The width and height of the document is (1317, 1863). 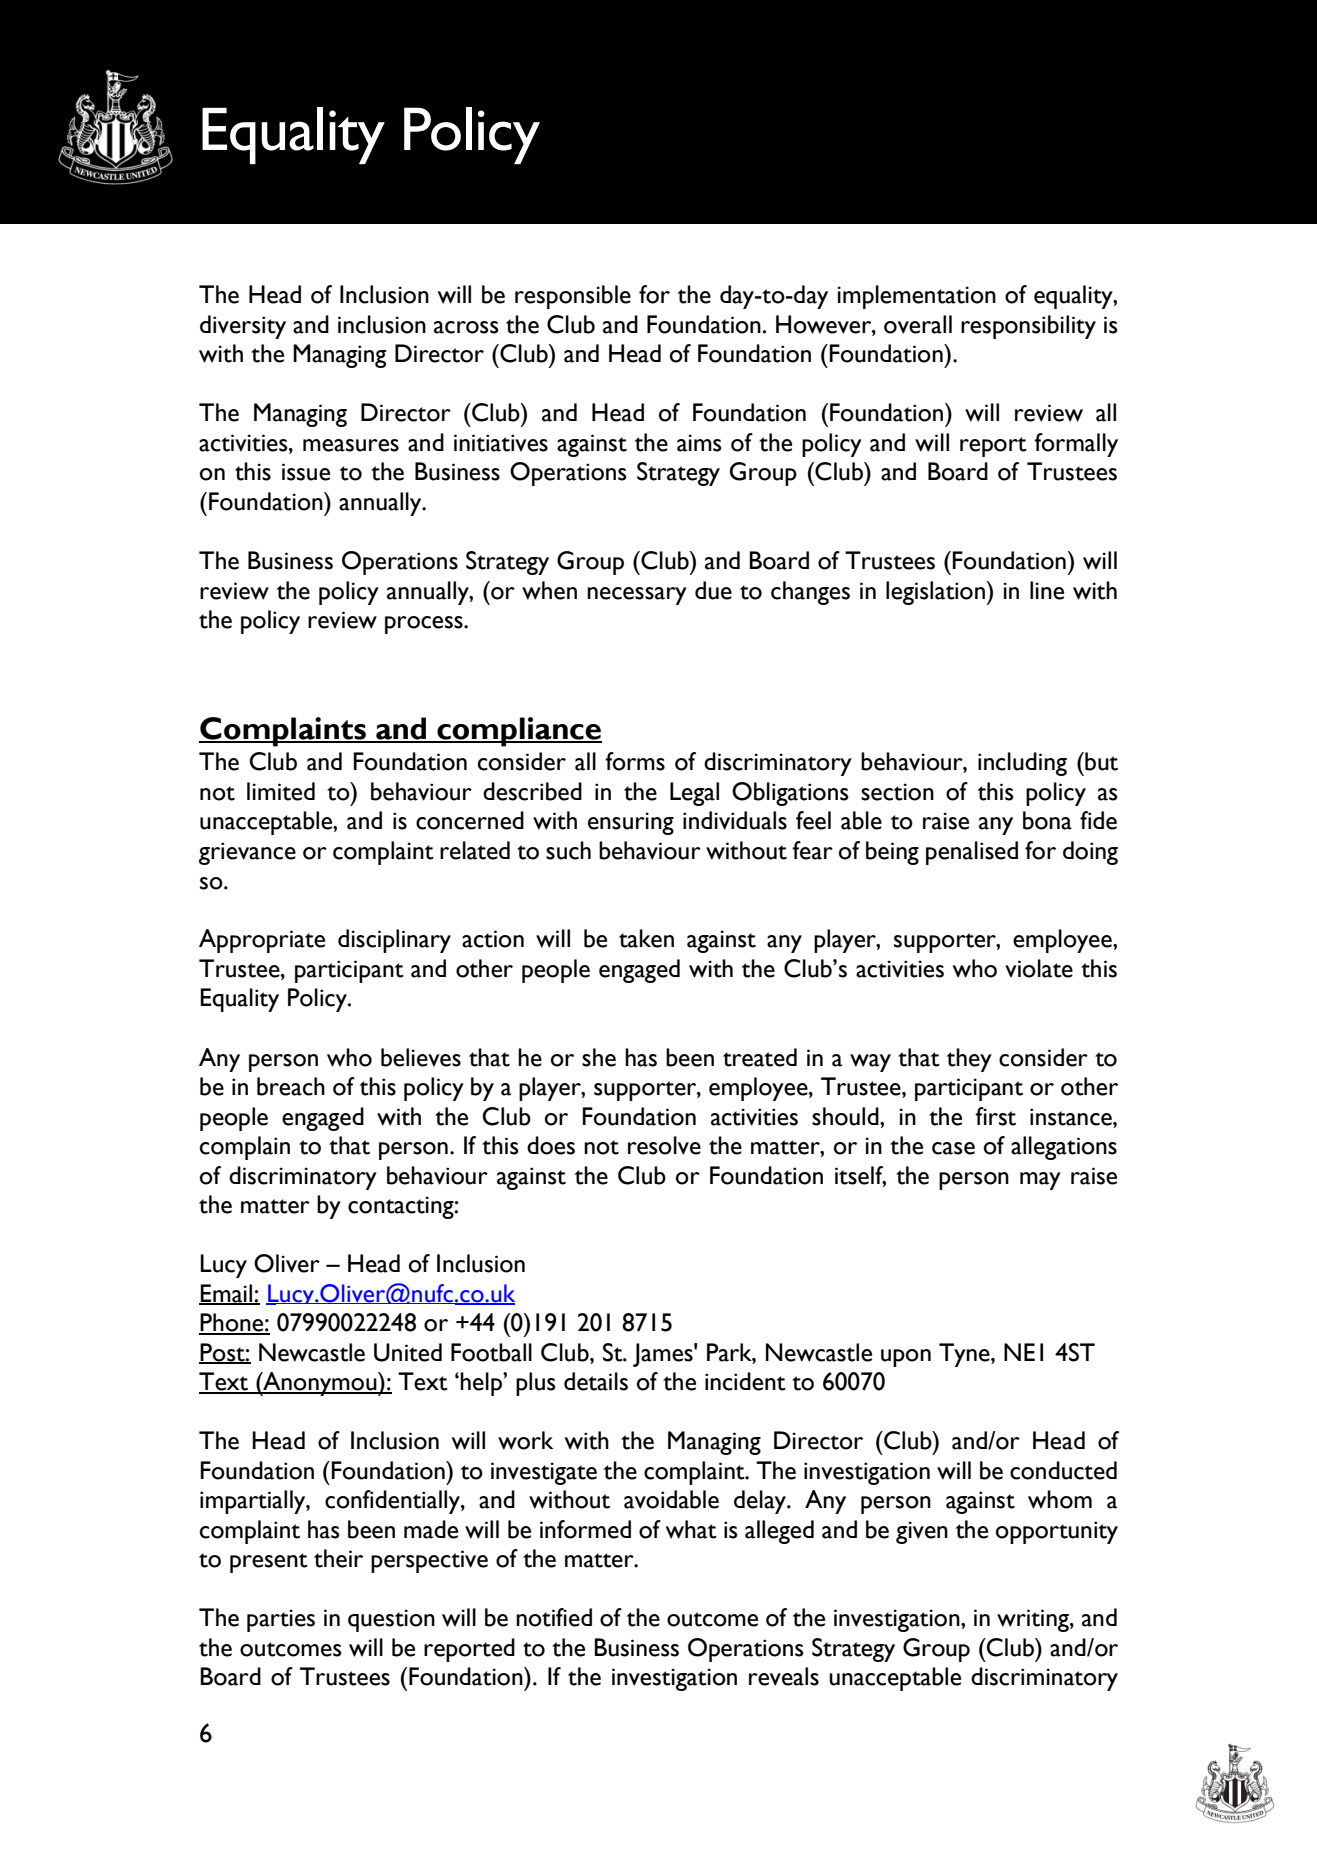 What do you see at coordinates (394, 941) in the document?
I see `disciplinary` at bounding box center [394, 941].
